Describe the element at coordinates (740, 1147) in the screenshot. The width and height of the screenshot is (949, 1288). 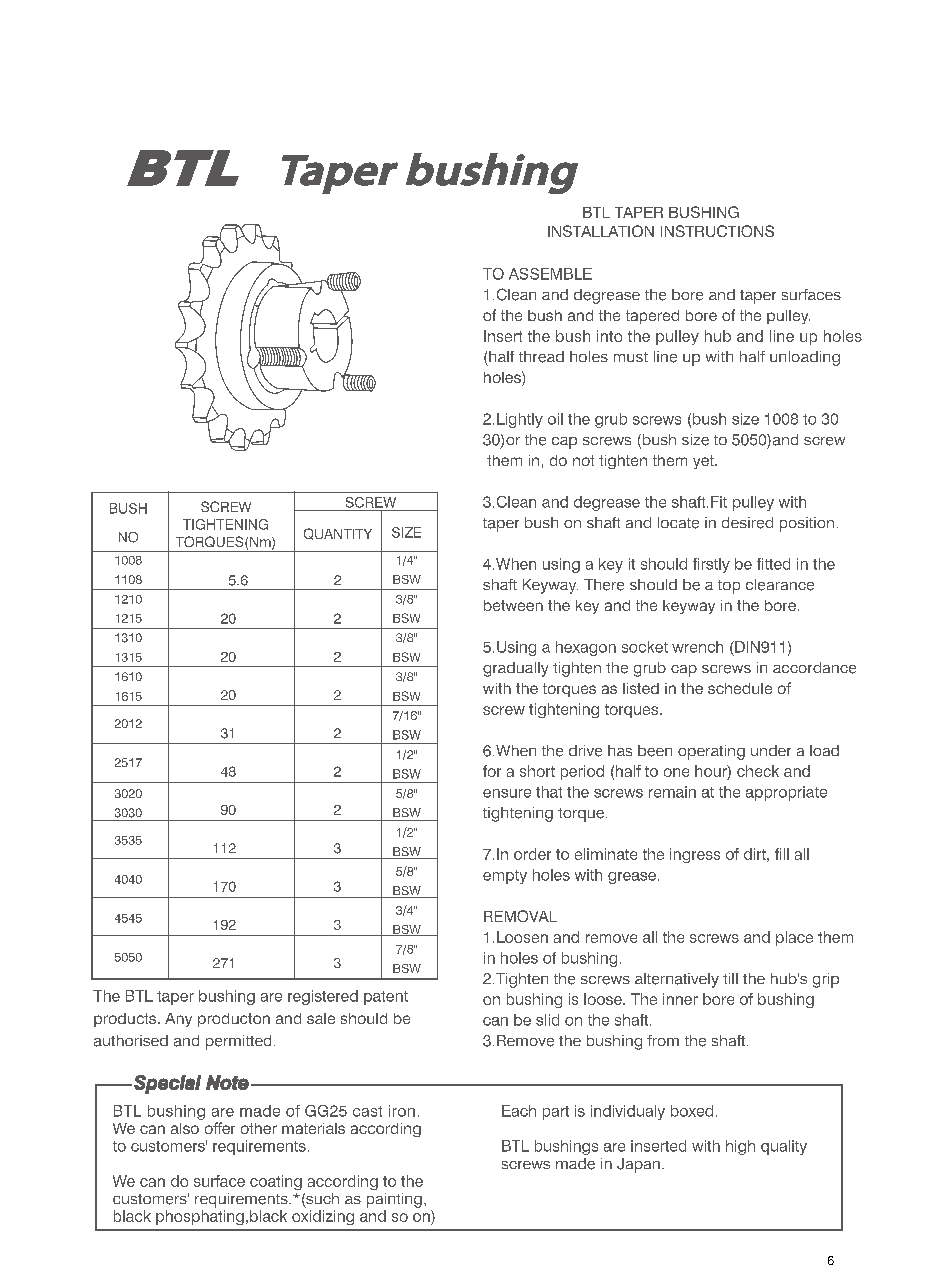
I see `high` at that location.
